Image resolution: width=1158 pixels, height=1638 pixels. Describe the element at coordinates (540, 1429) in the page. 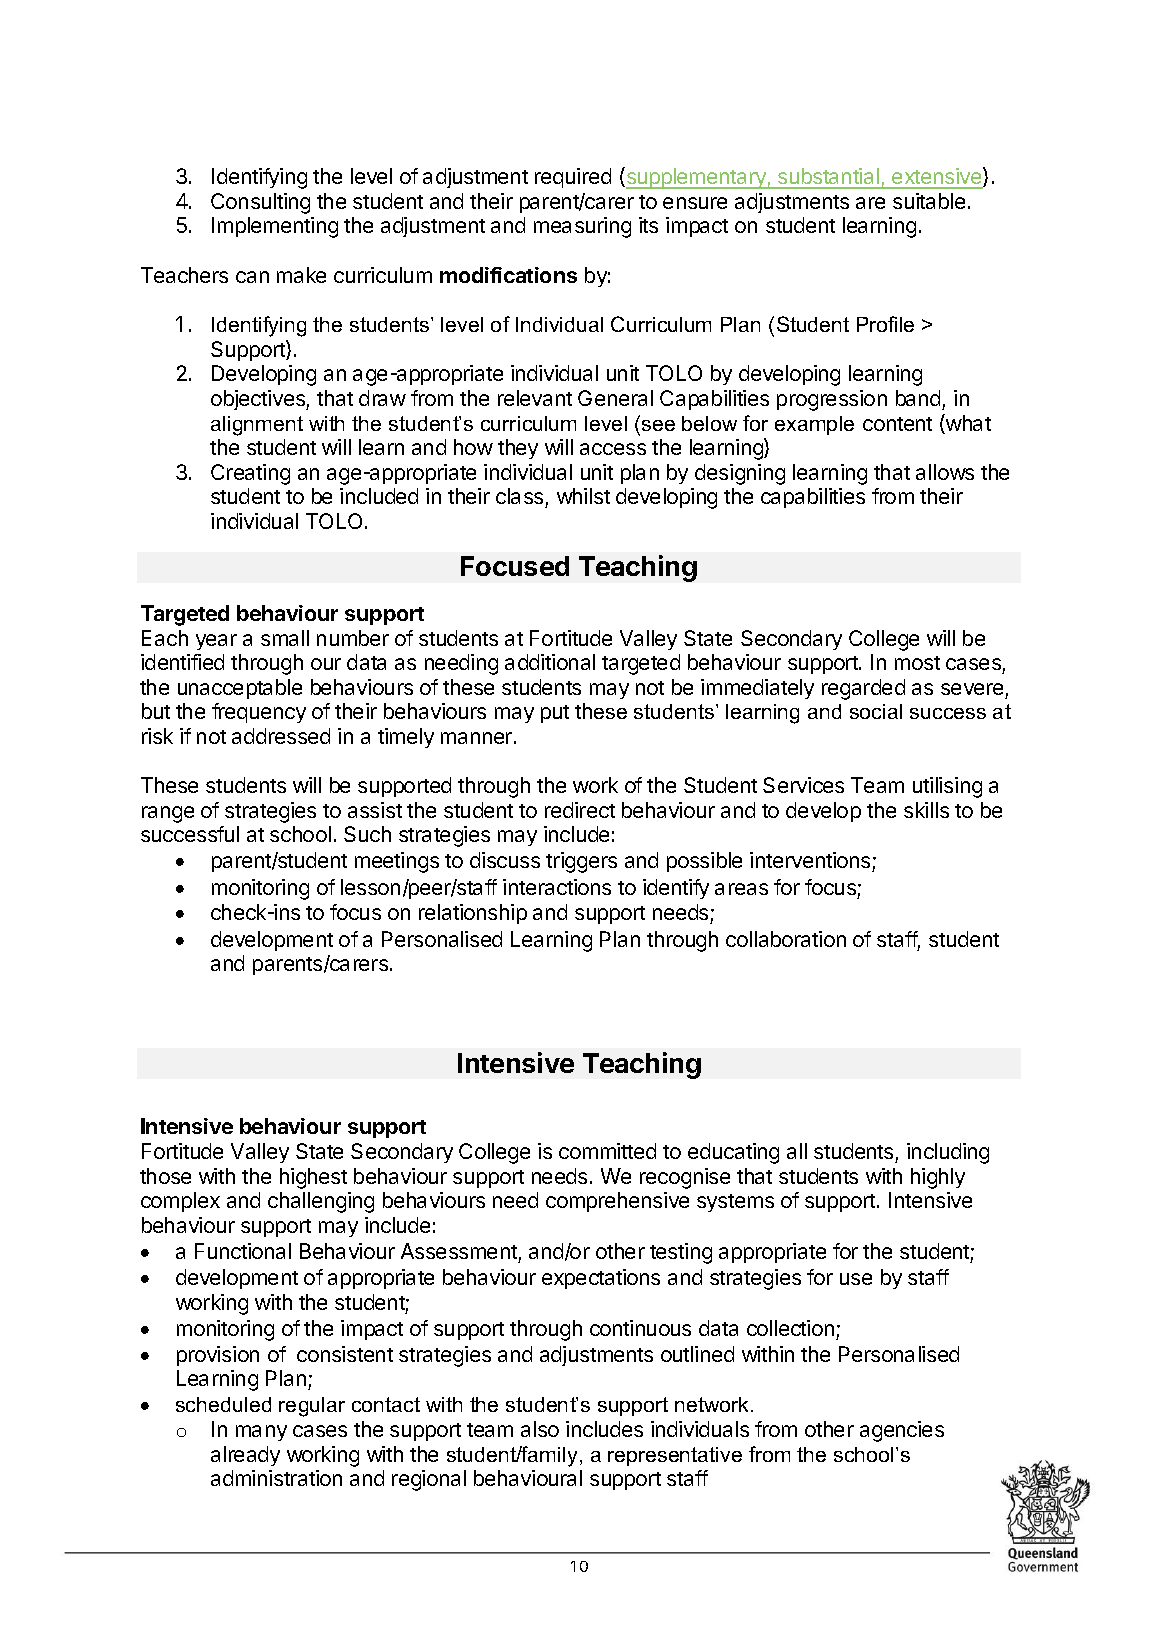

I see `also` at that location.
